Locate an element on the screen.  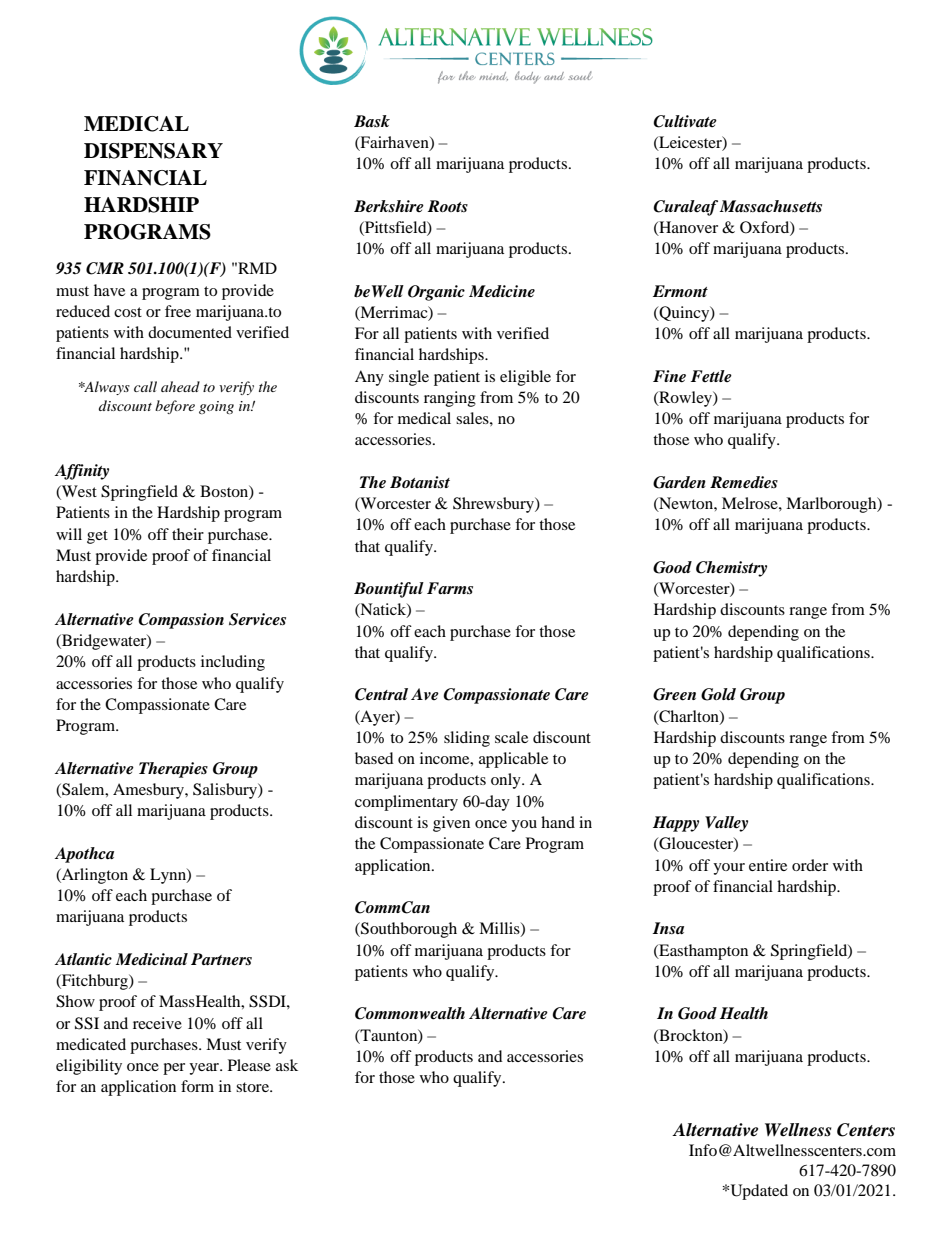
Roots is located at coordinates (448, 206).
